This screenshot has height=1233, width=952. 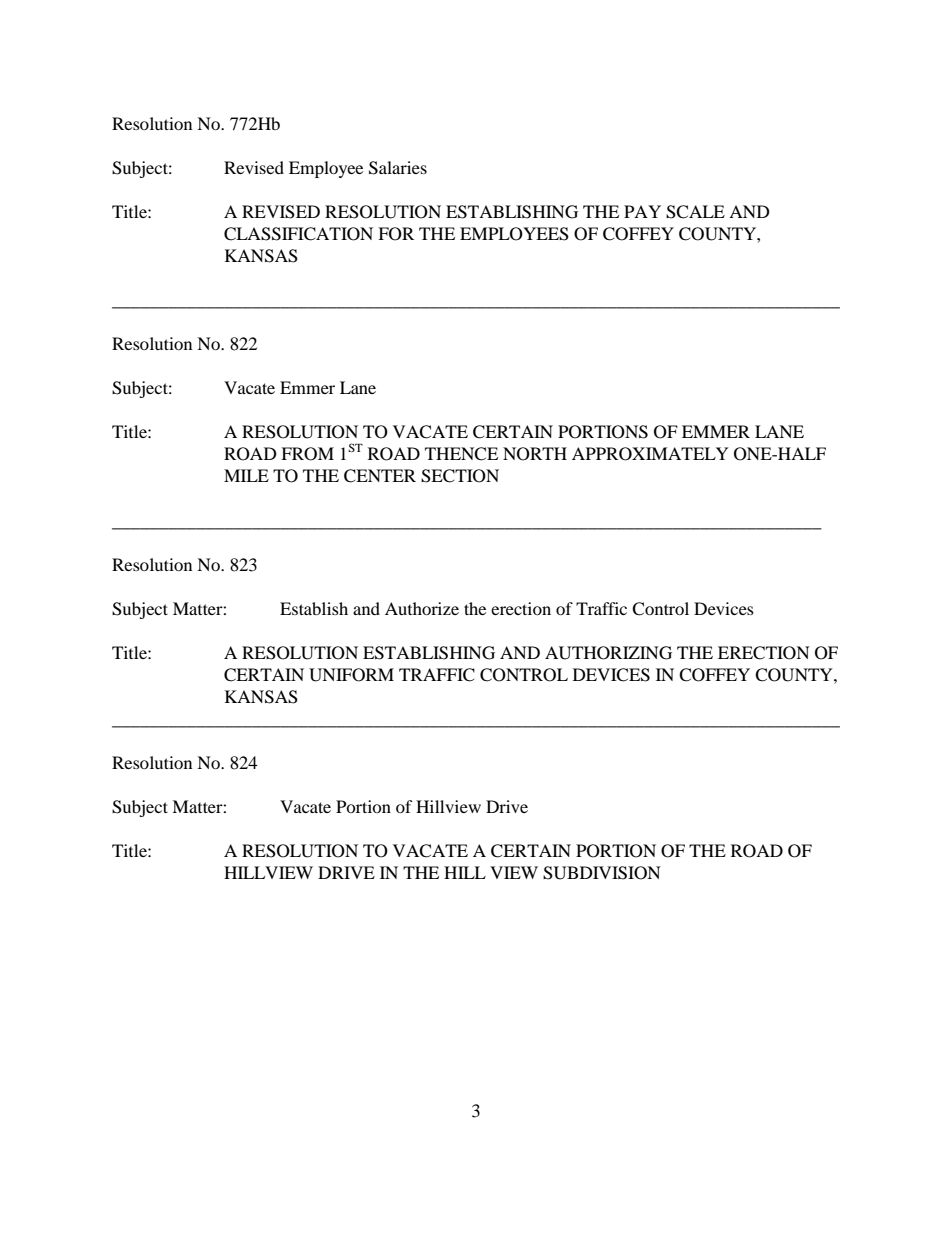 I want to click on APPROXIMATELY, so click(x=650, y=454).
